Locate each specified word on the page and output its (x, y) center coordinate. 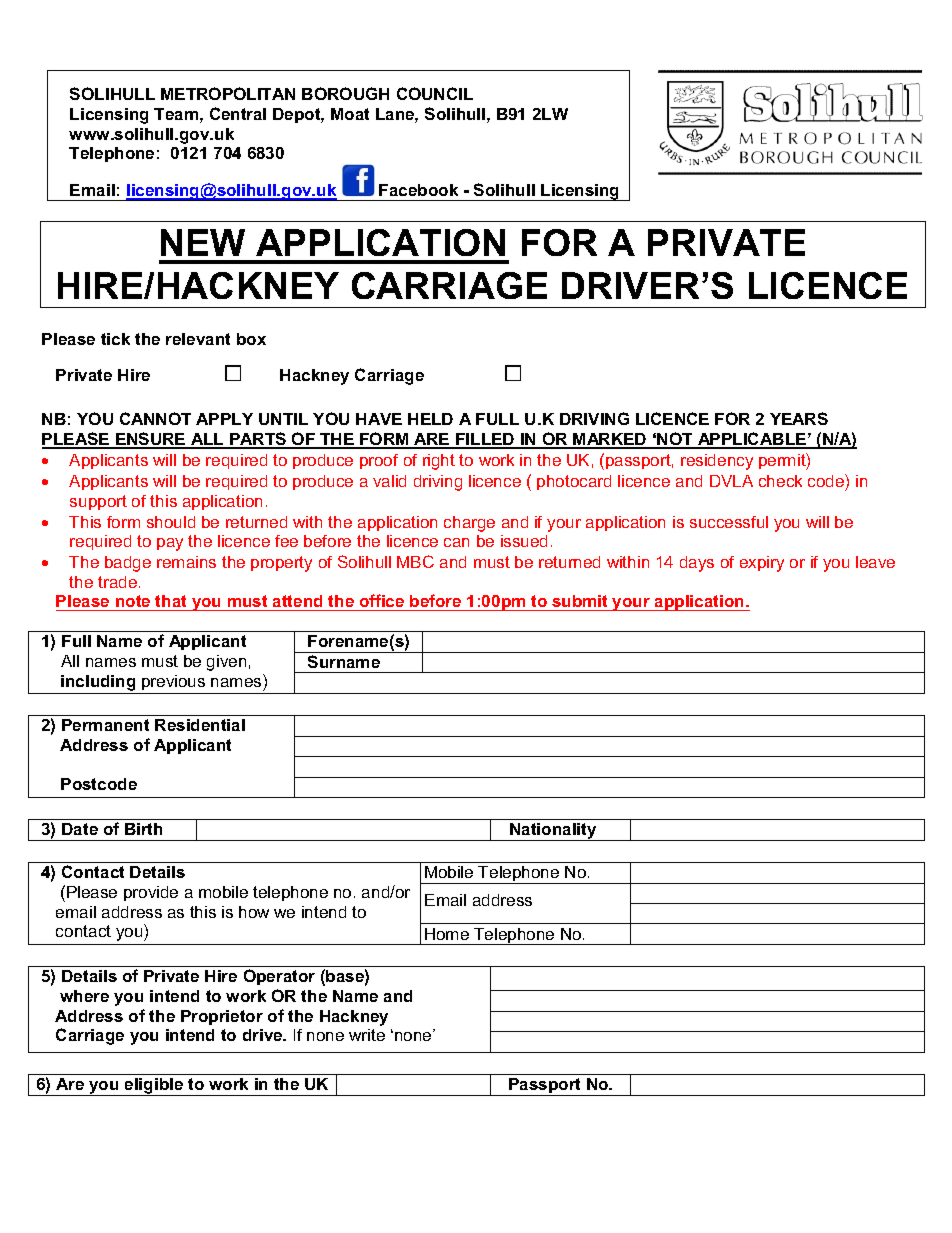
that (170, 601)
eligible (154, 1087)
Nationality (553, 832)
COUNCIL (435, 93)
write (367, 1035)
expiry (762, 564)
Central (238, 113)
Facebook (418, 190)
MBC (415, 561)
